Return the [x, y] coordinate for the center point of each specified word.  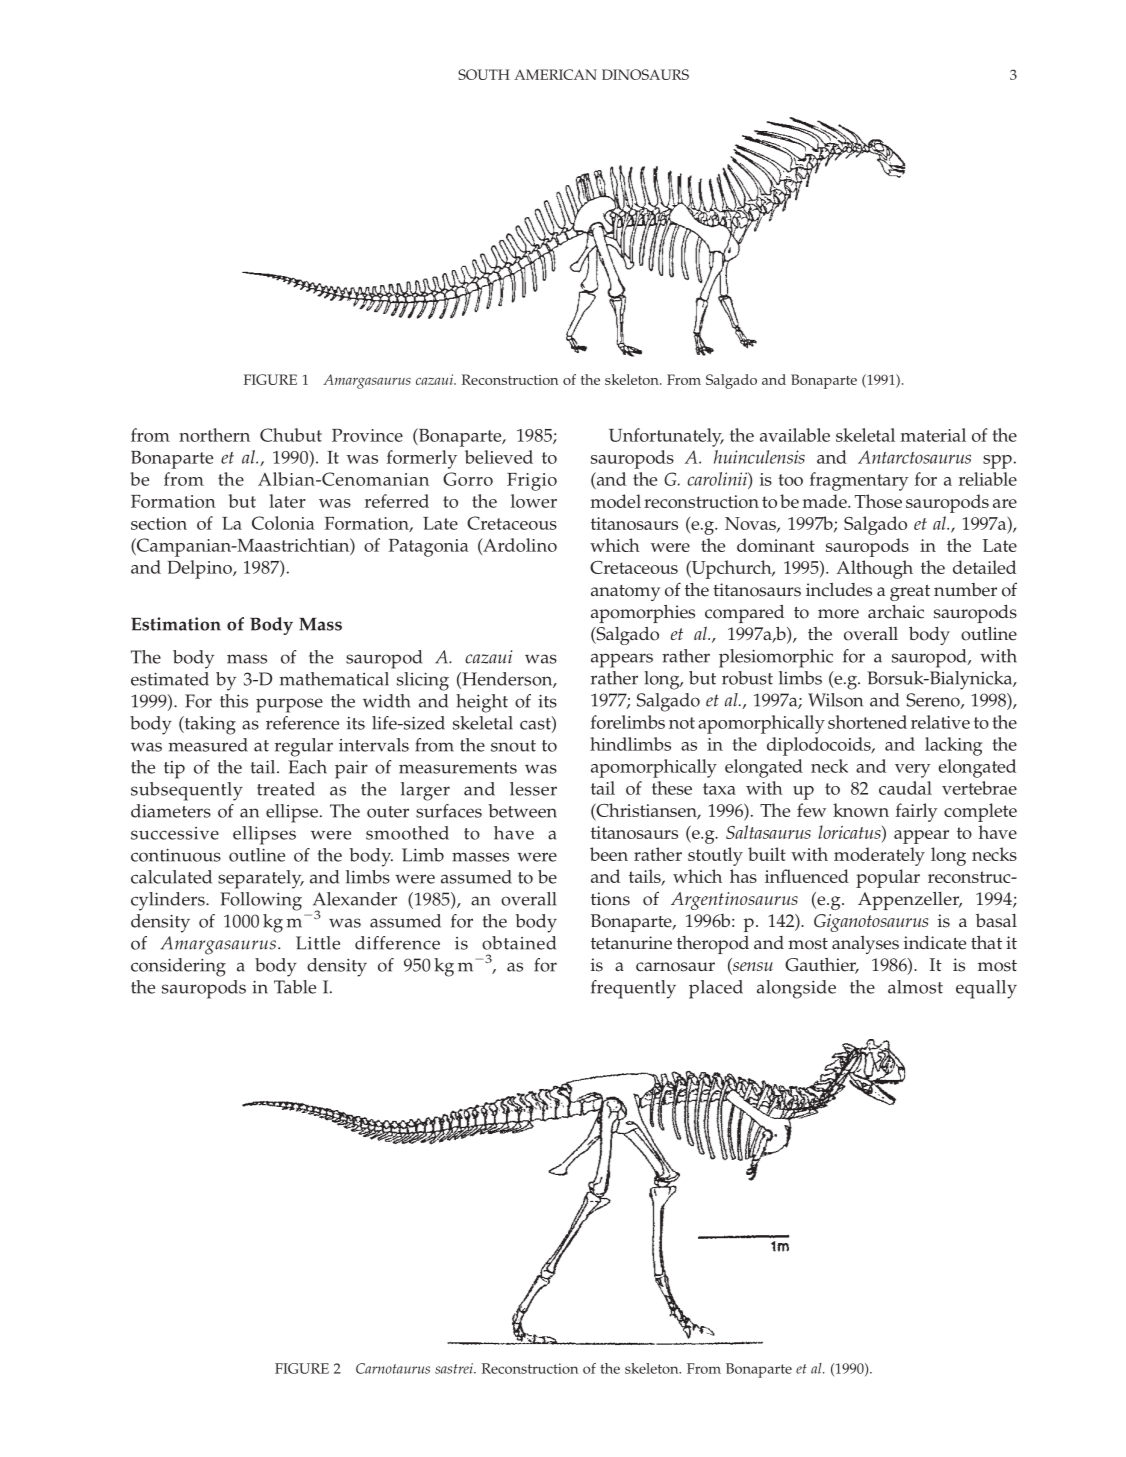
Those [878, 501]
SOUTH [484, 74]
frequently [633, 989]
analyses [865, 945]
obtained [519, 943]
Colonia [283, 523]
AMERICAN [555, 74]
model [615, 501]
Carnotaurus [393, 1368]
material [933, 435]
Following [261, 901]
